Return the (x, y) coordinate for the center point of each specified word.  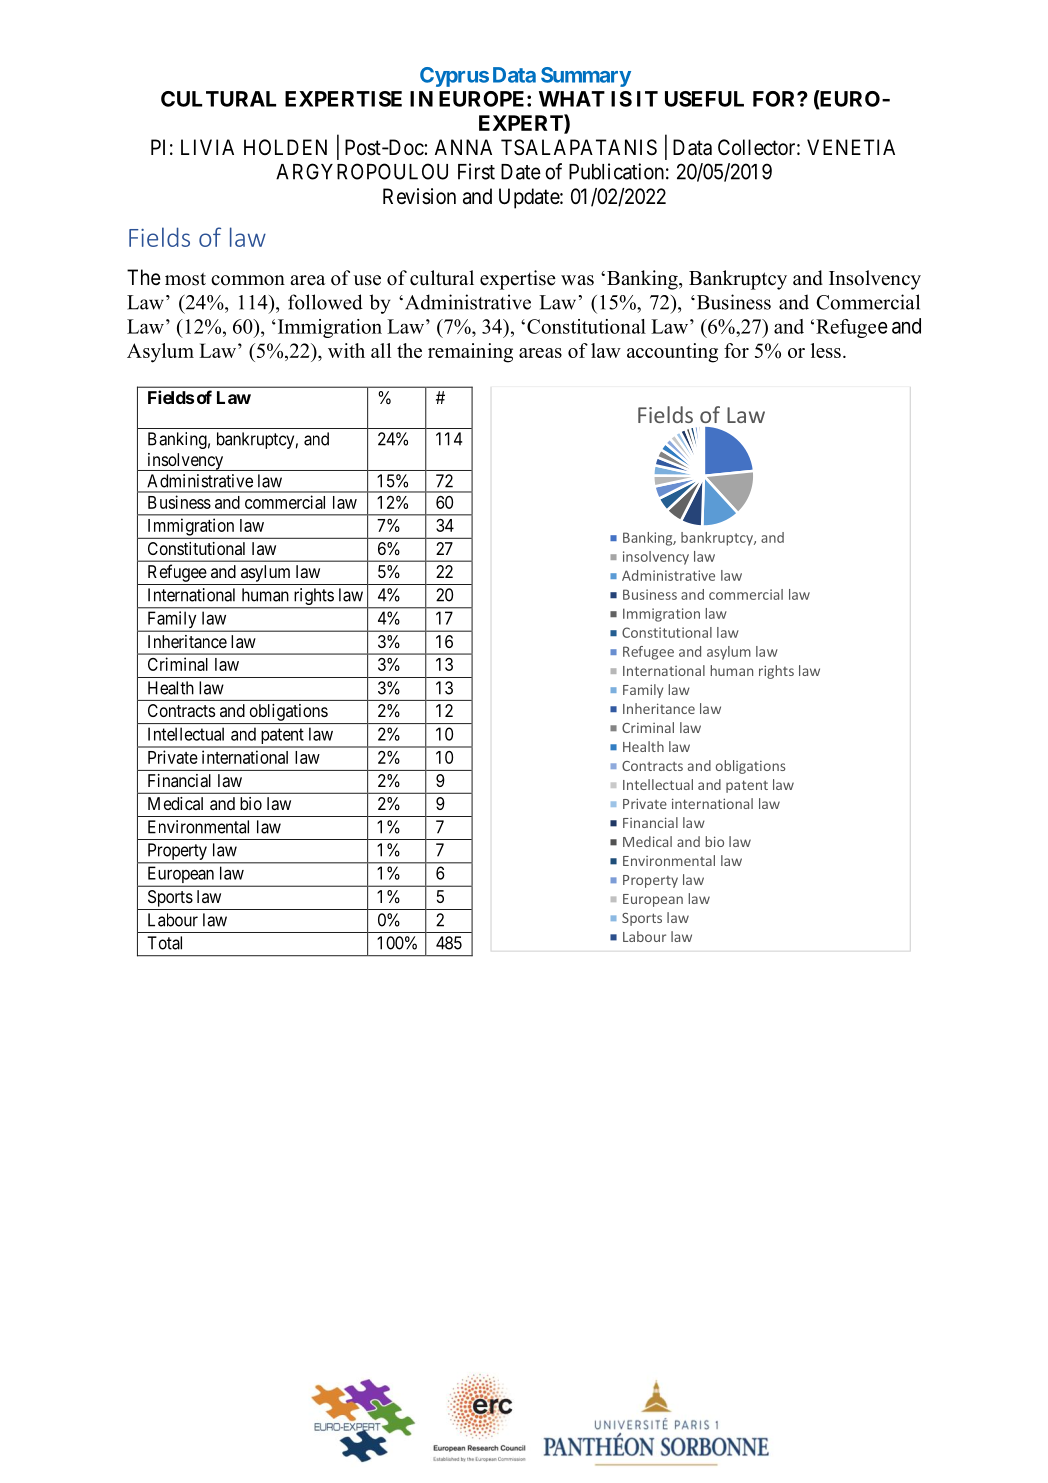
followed (325, 302)
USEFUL (704, 99)
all (381, 350)
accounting (672, 353)
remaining (470, 353)
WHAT (572, 99)
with (346, 350)
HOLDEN (285, 147)
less (826, 350)
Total (164, 943)
